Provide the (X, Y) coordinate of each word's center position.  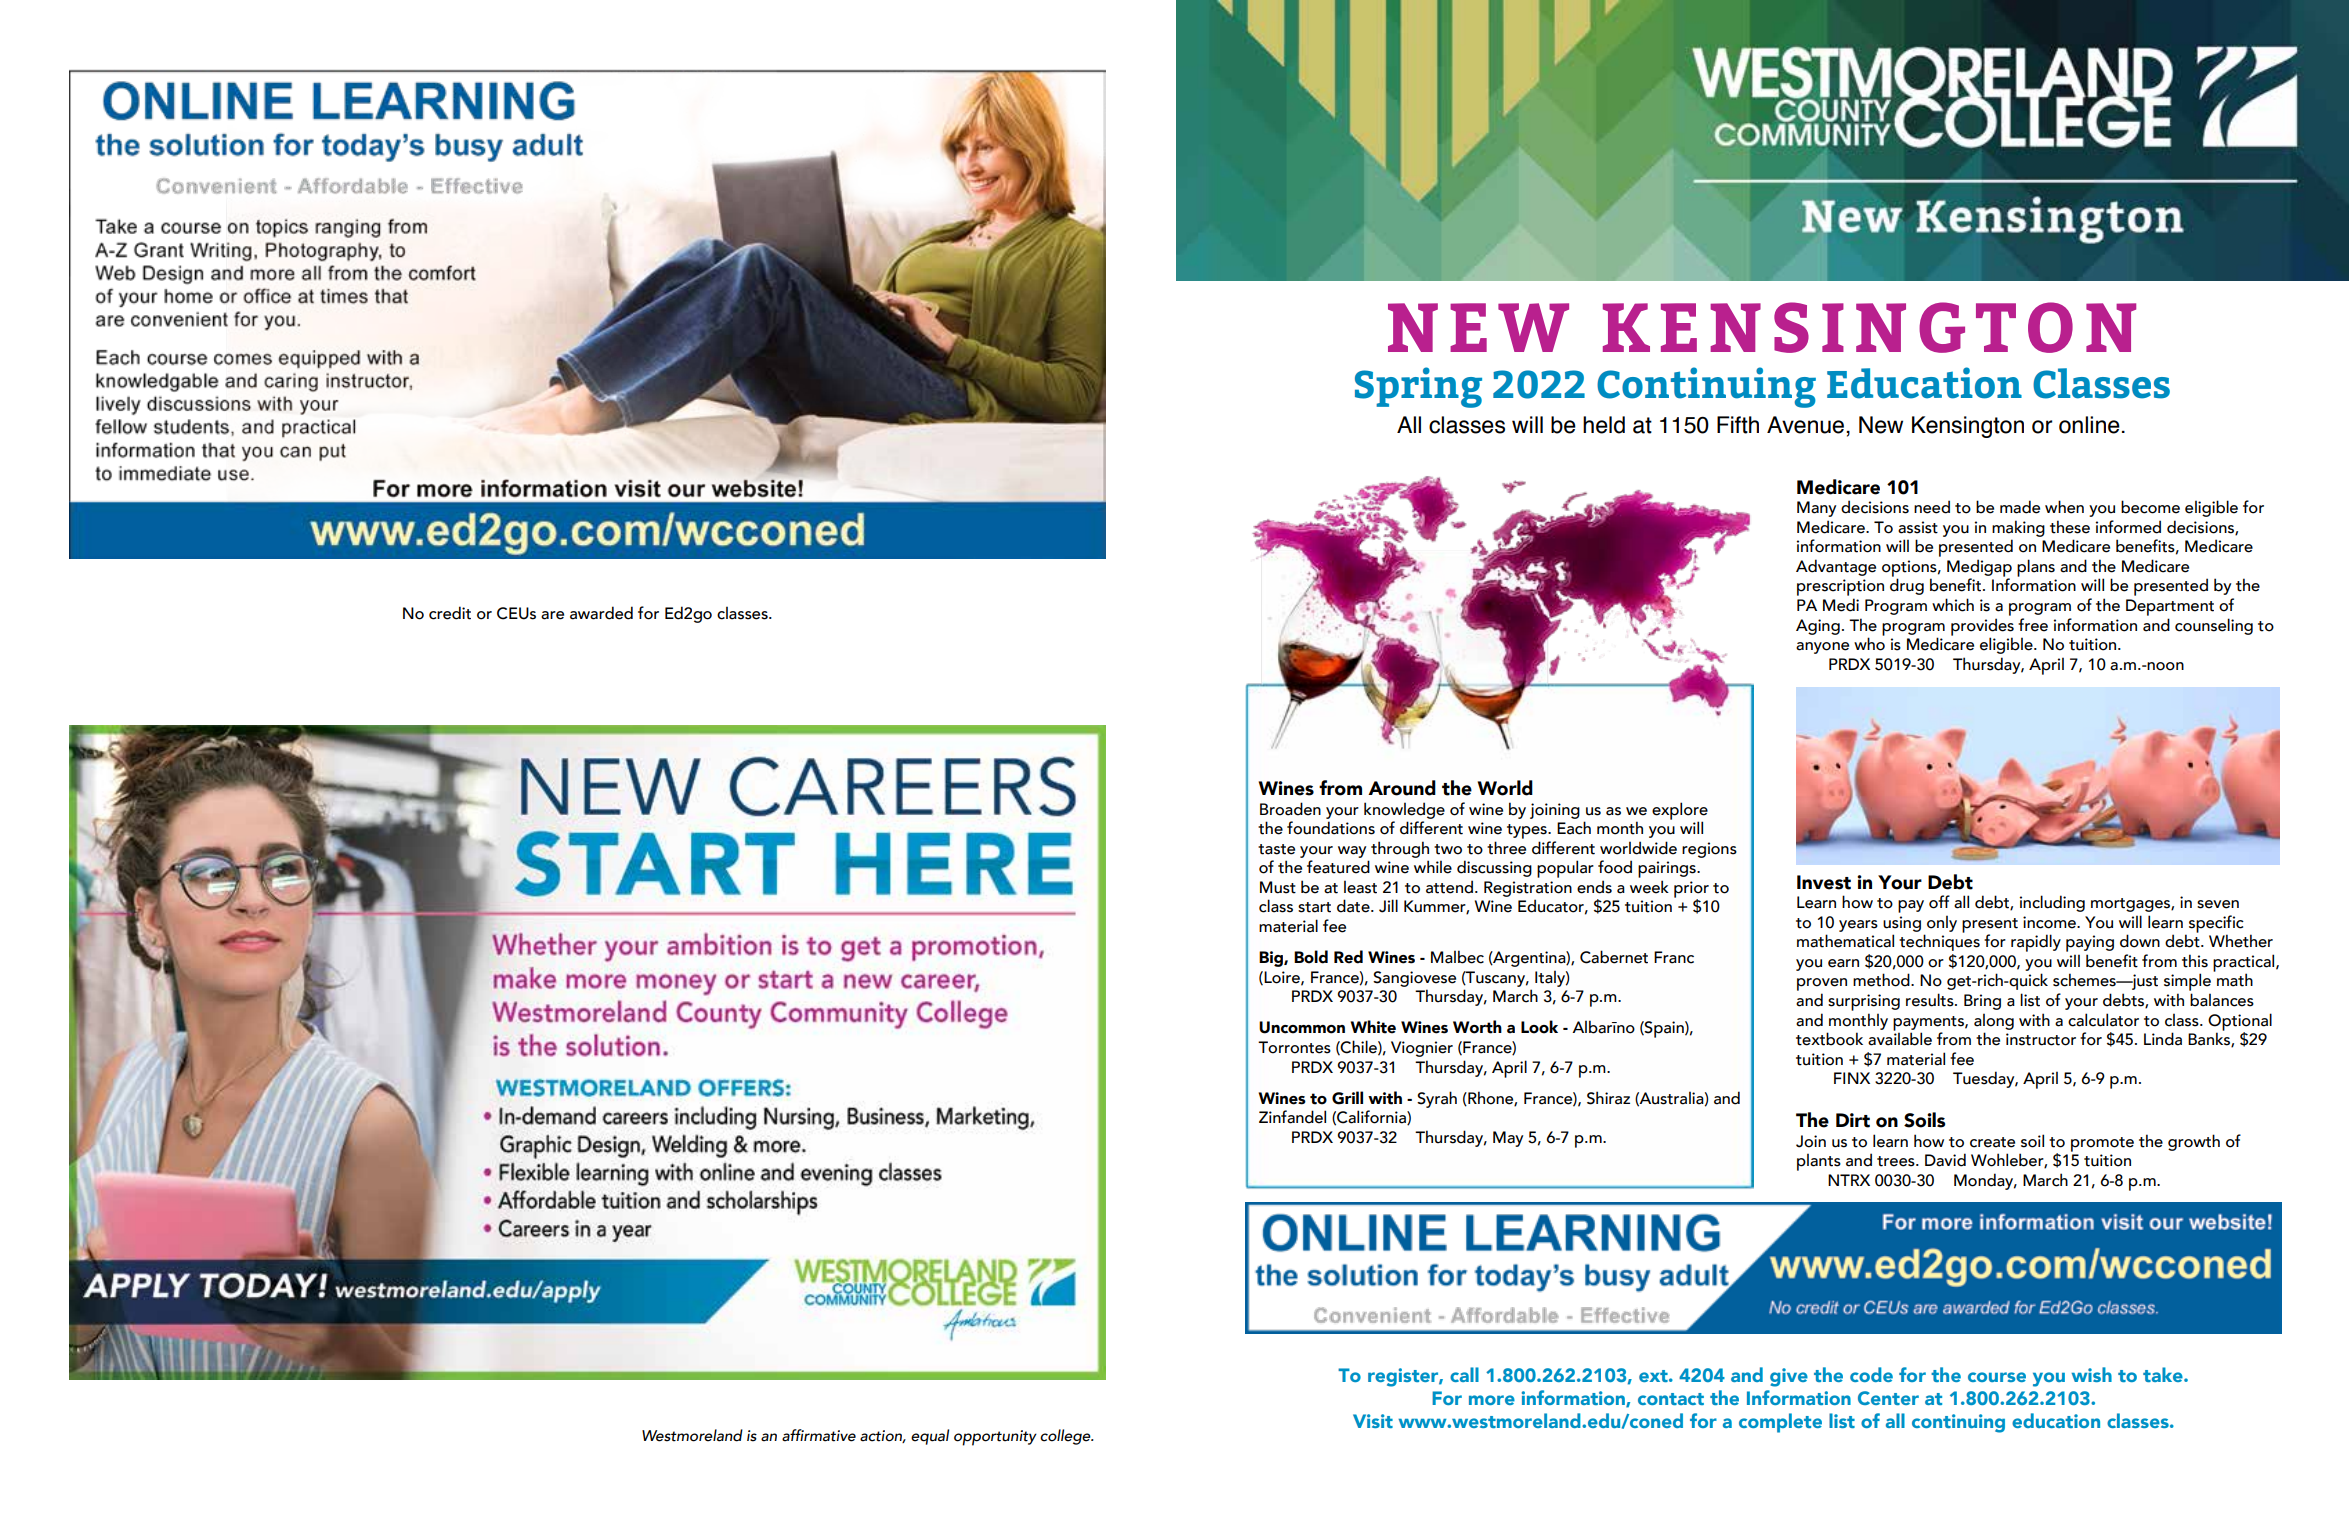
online (2089, 425)
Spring (1418, 387)
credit (450, 613)
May (1508, 1139)
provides (1982, 628)
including (2052, 903)
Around (1402, 788)
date (1354, 906)
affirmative (819, 1435)
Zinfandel (1292, 1117)
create (1992, 1142)
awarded (601, 613)
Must (1278, 887)
